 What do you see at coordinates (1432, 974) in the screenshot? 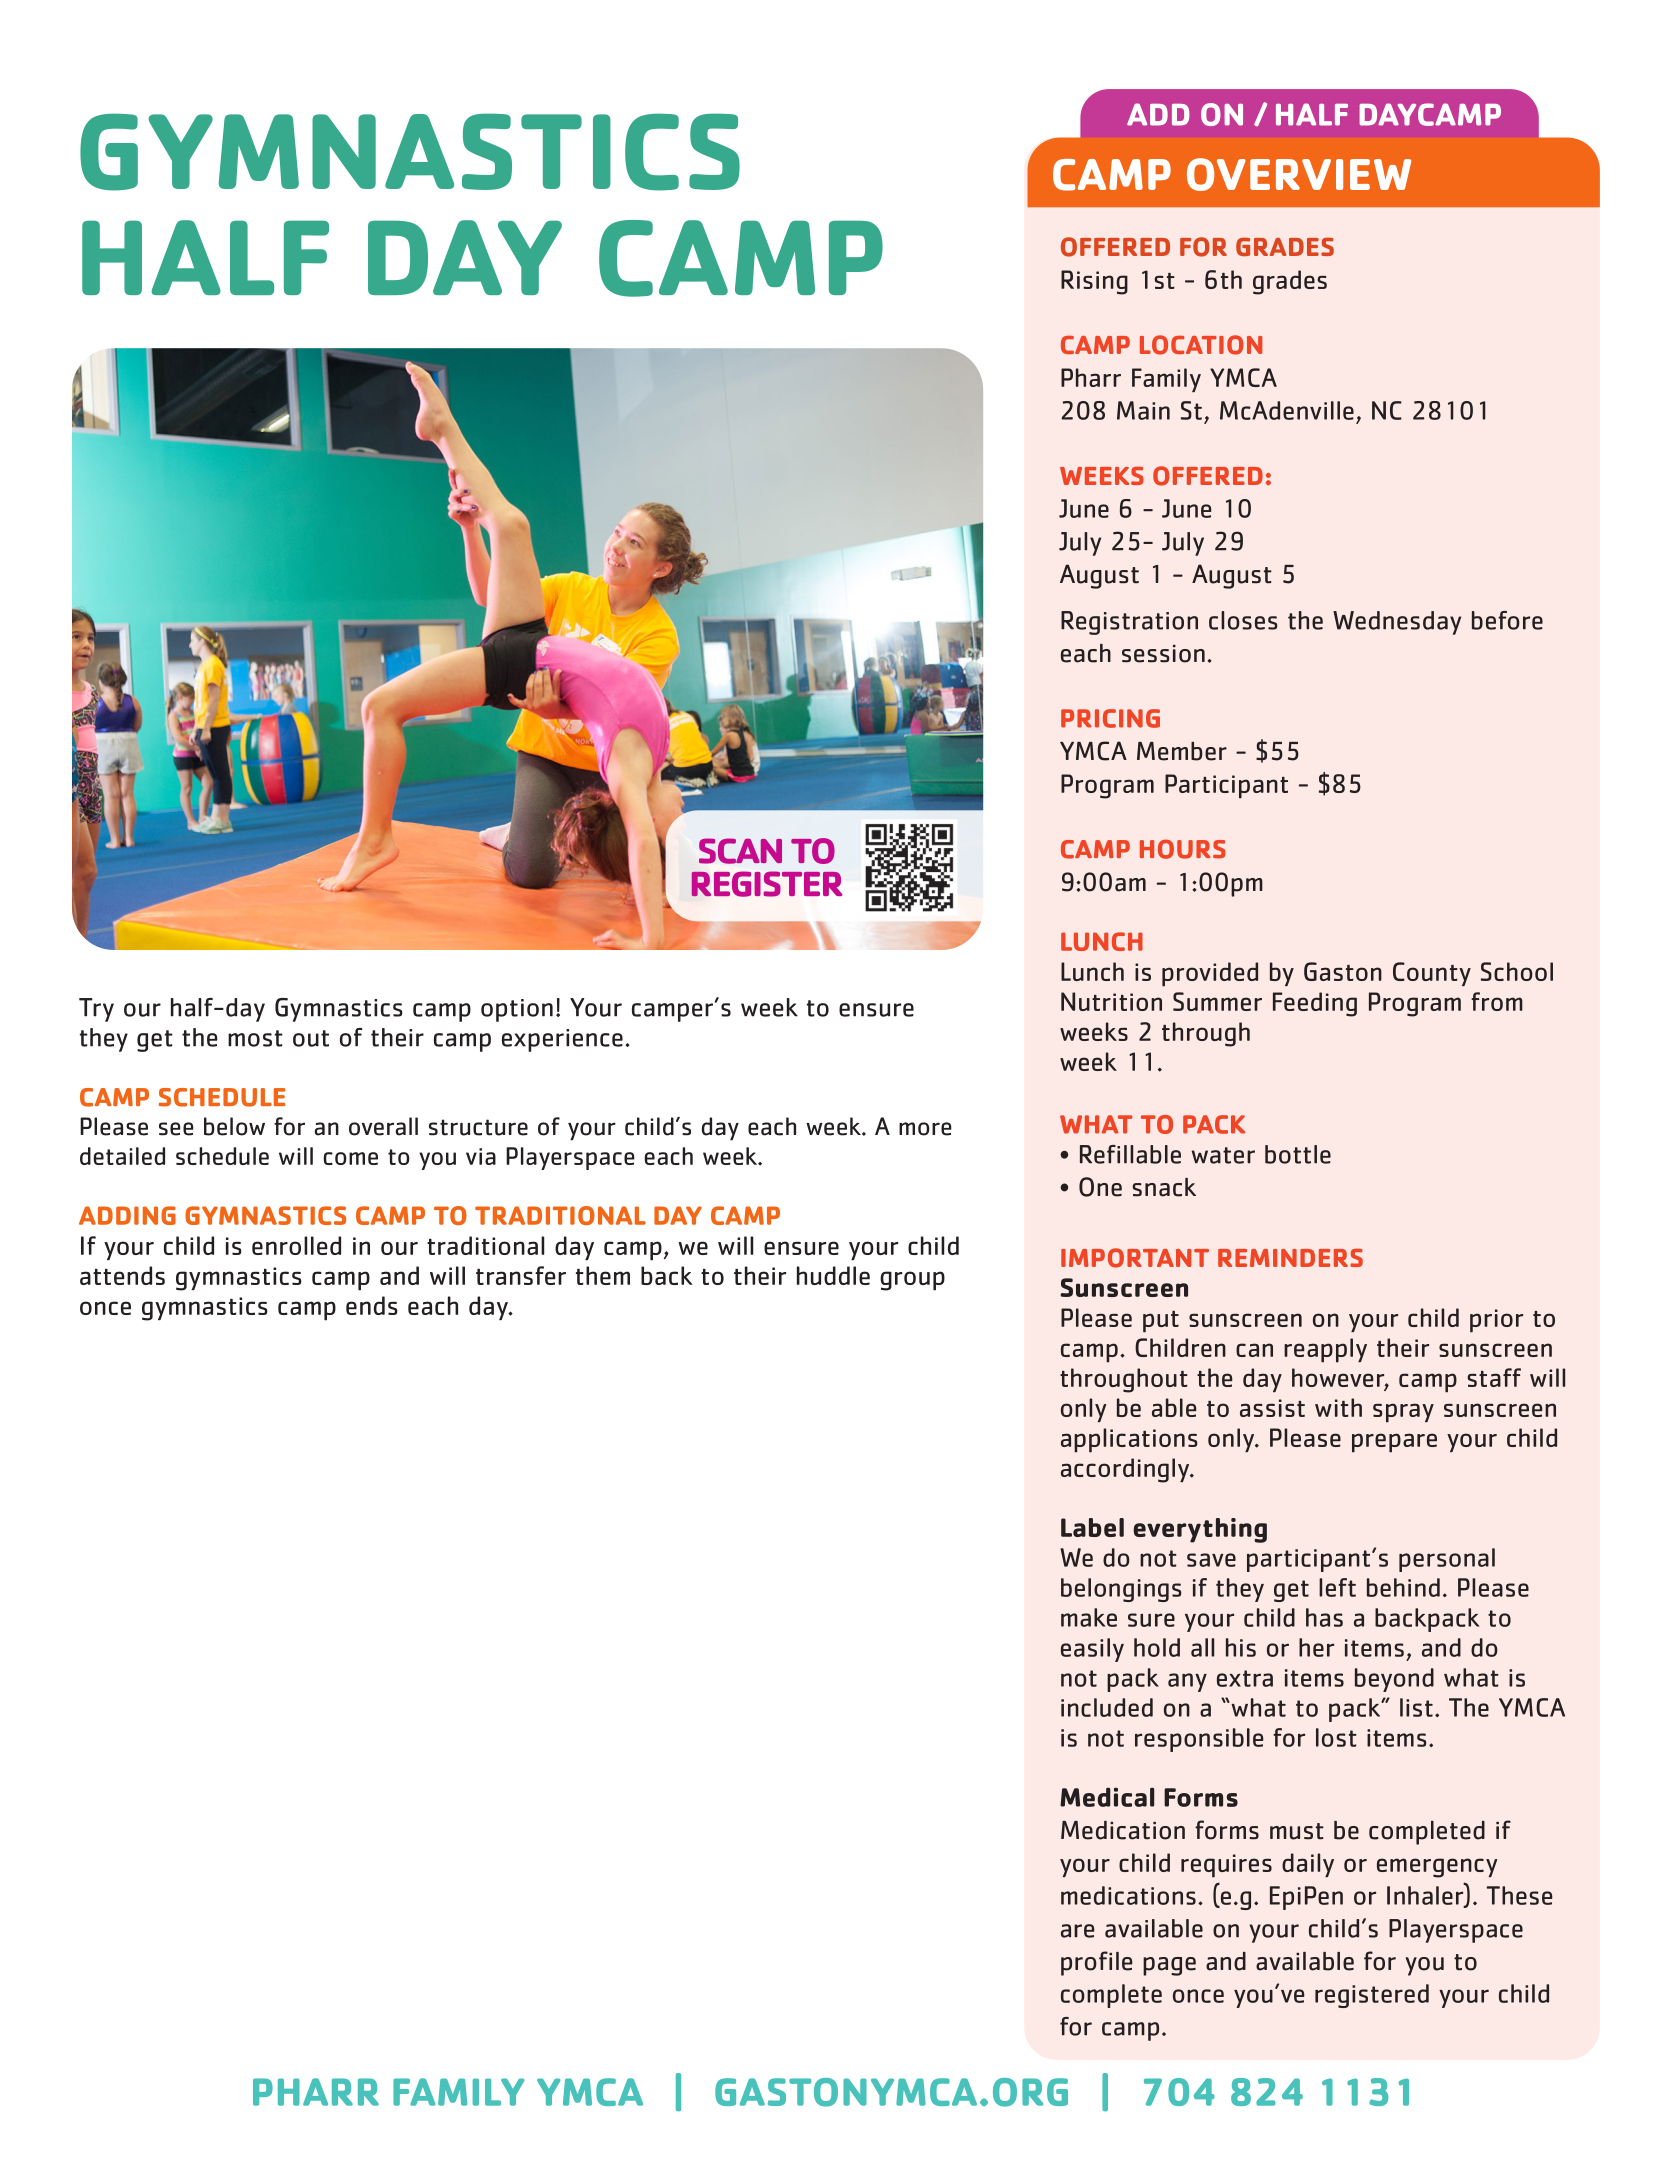
I see `County` at bounding box center [1432, 974].
